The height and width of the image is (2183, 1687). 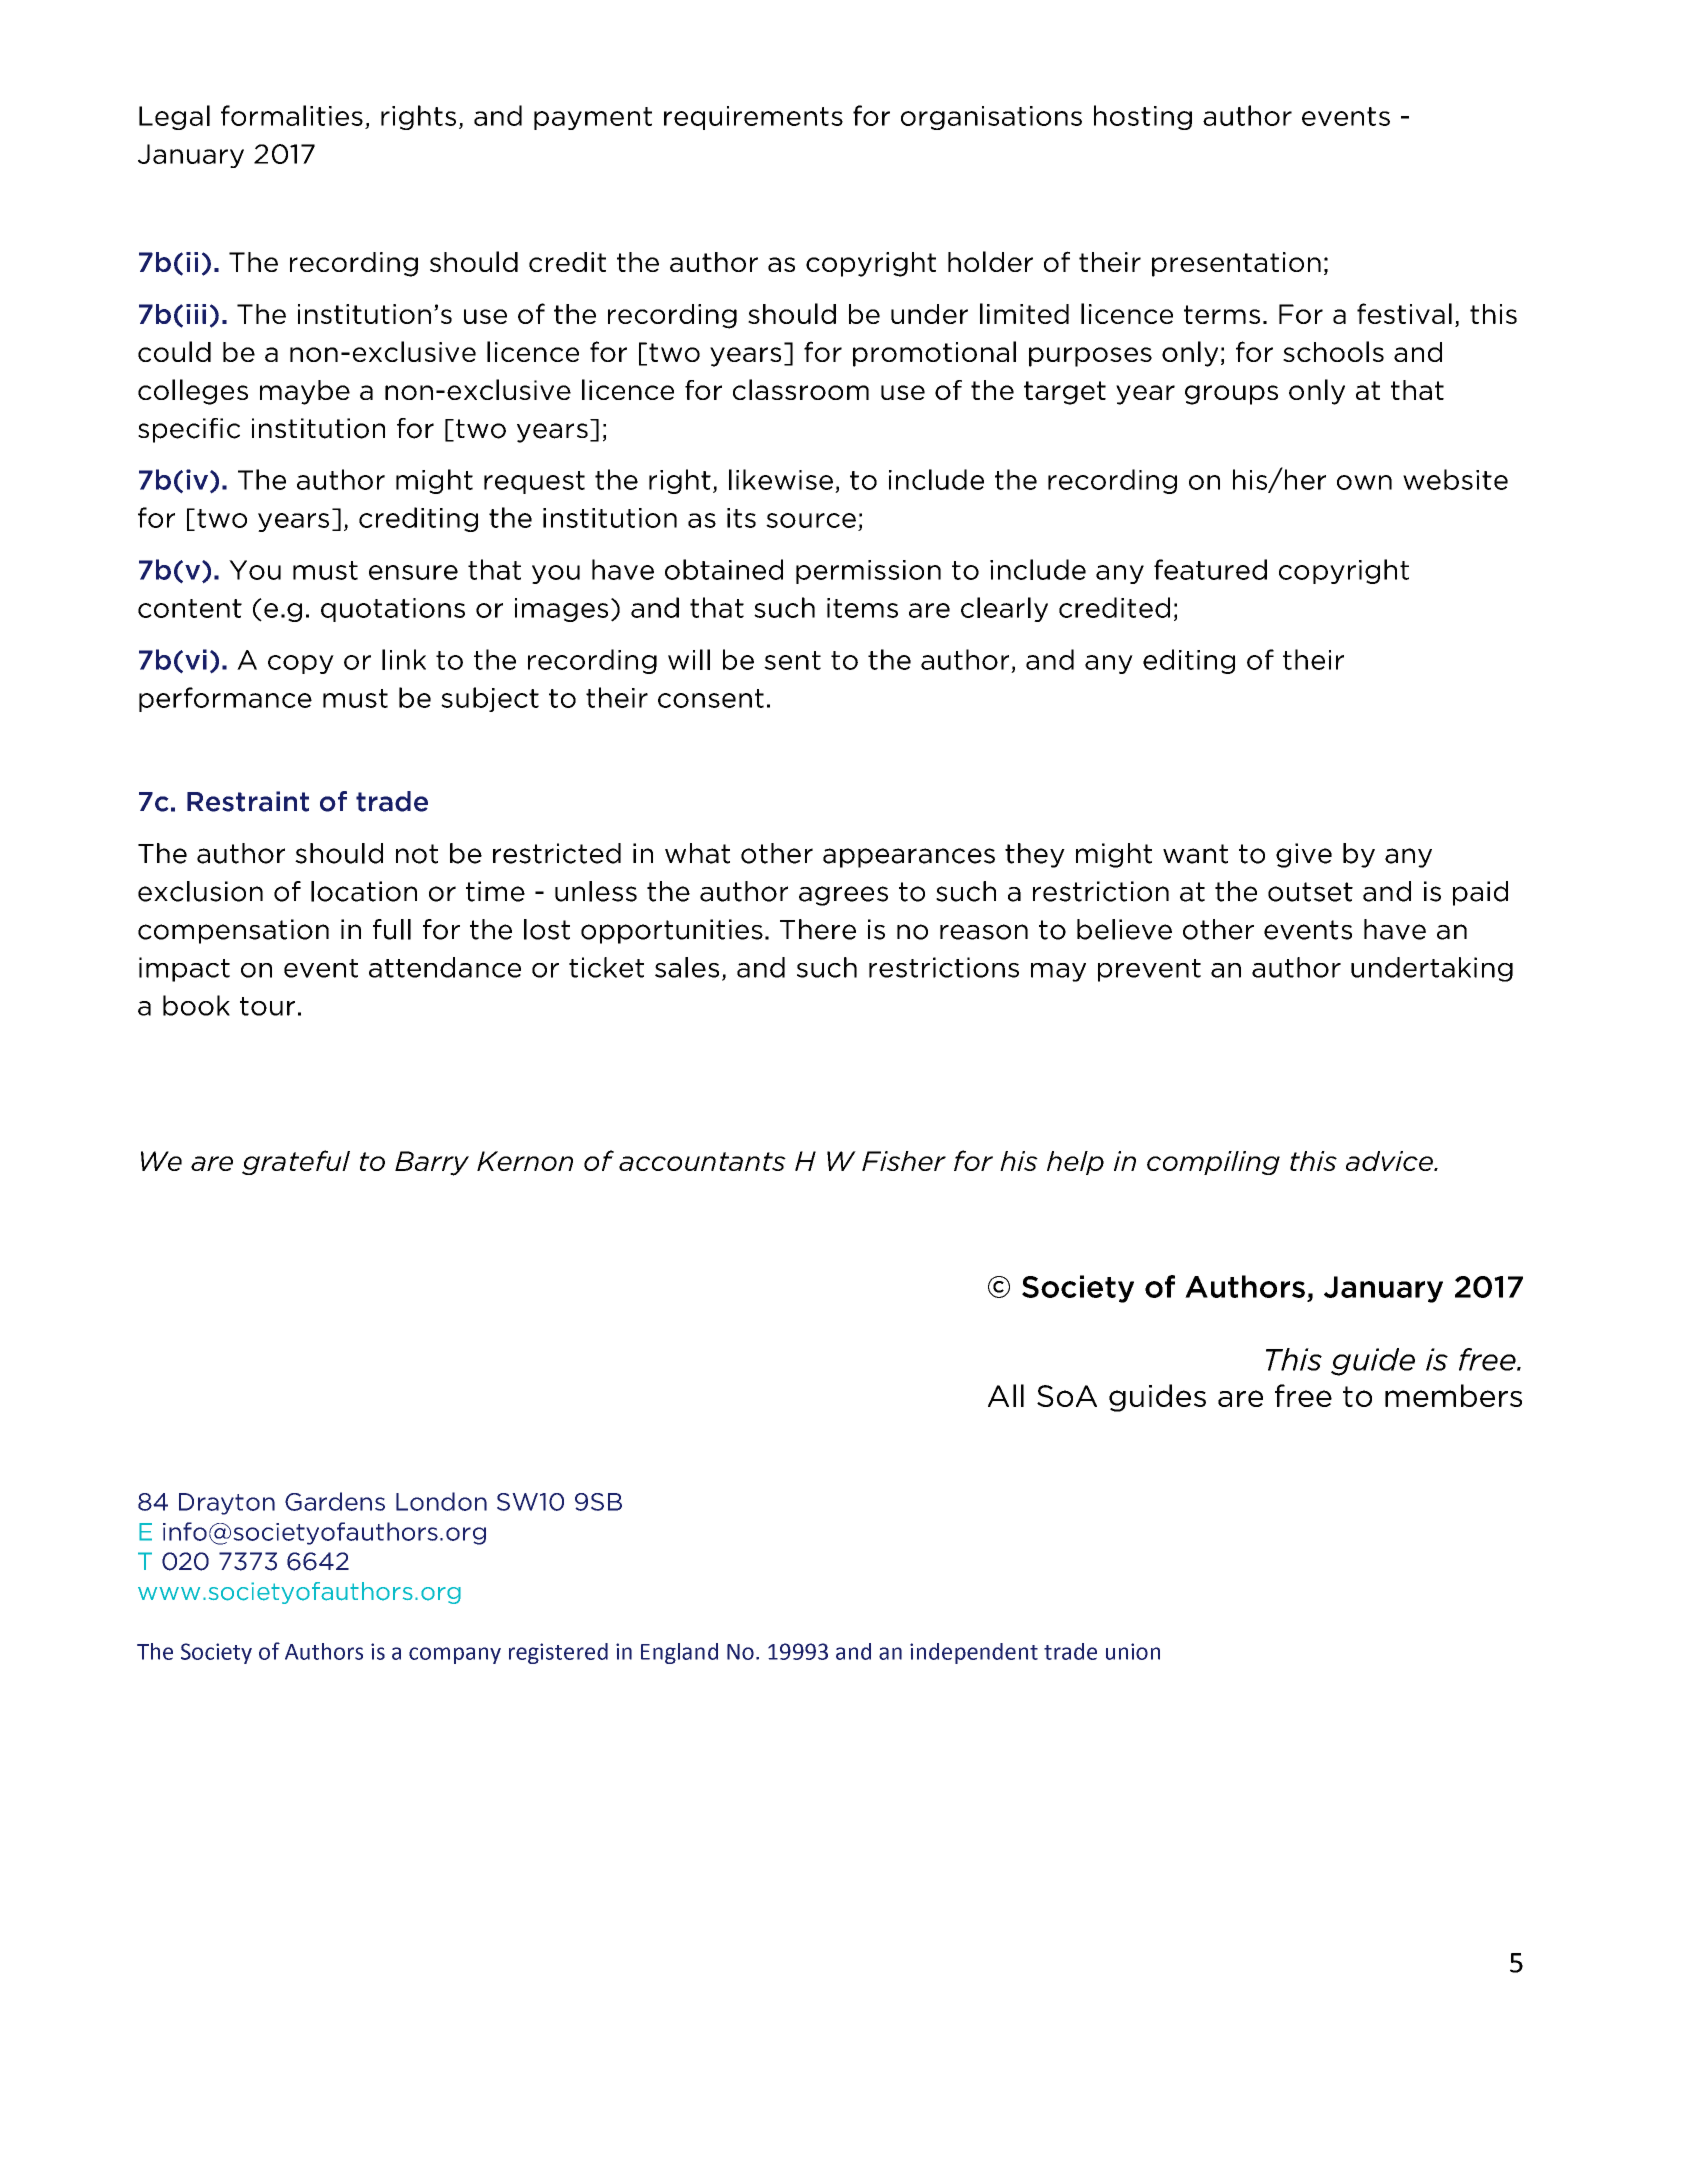 What do you see at coordinates (1143, 117) in the image?
I see `hosting` at bounding box center [1143, 117].
